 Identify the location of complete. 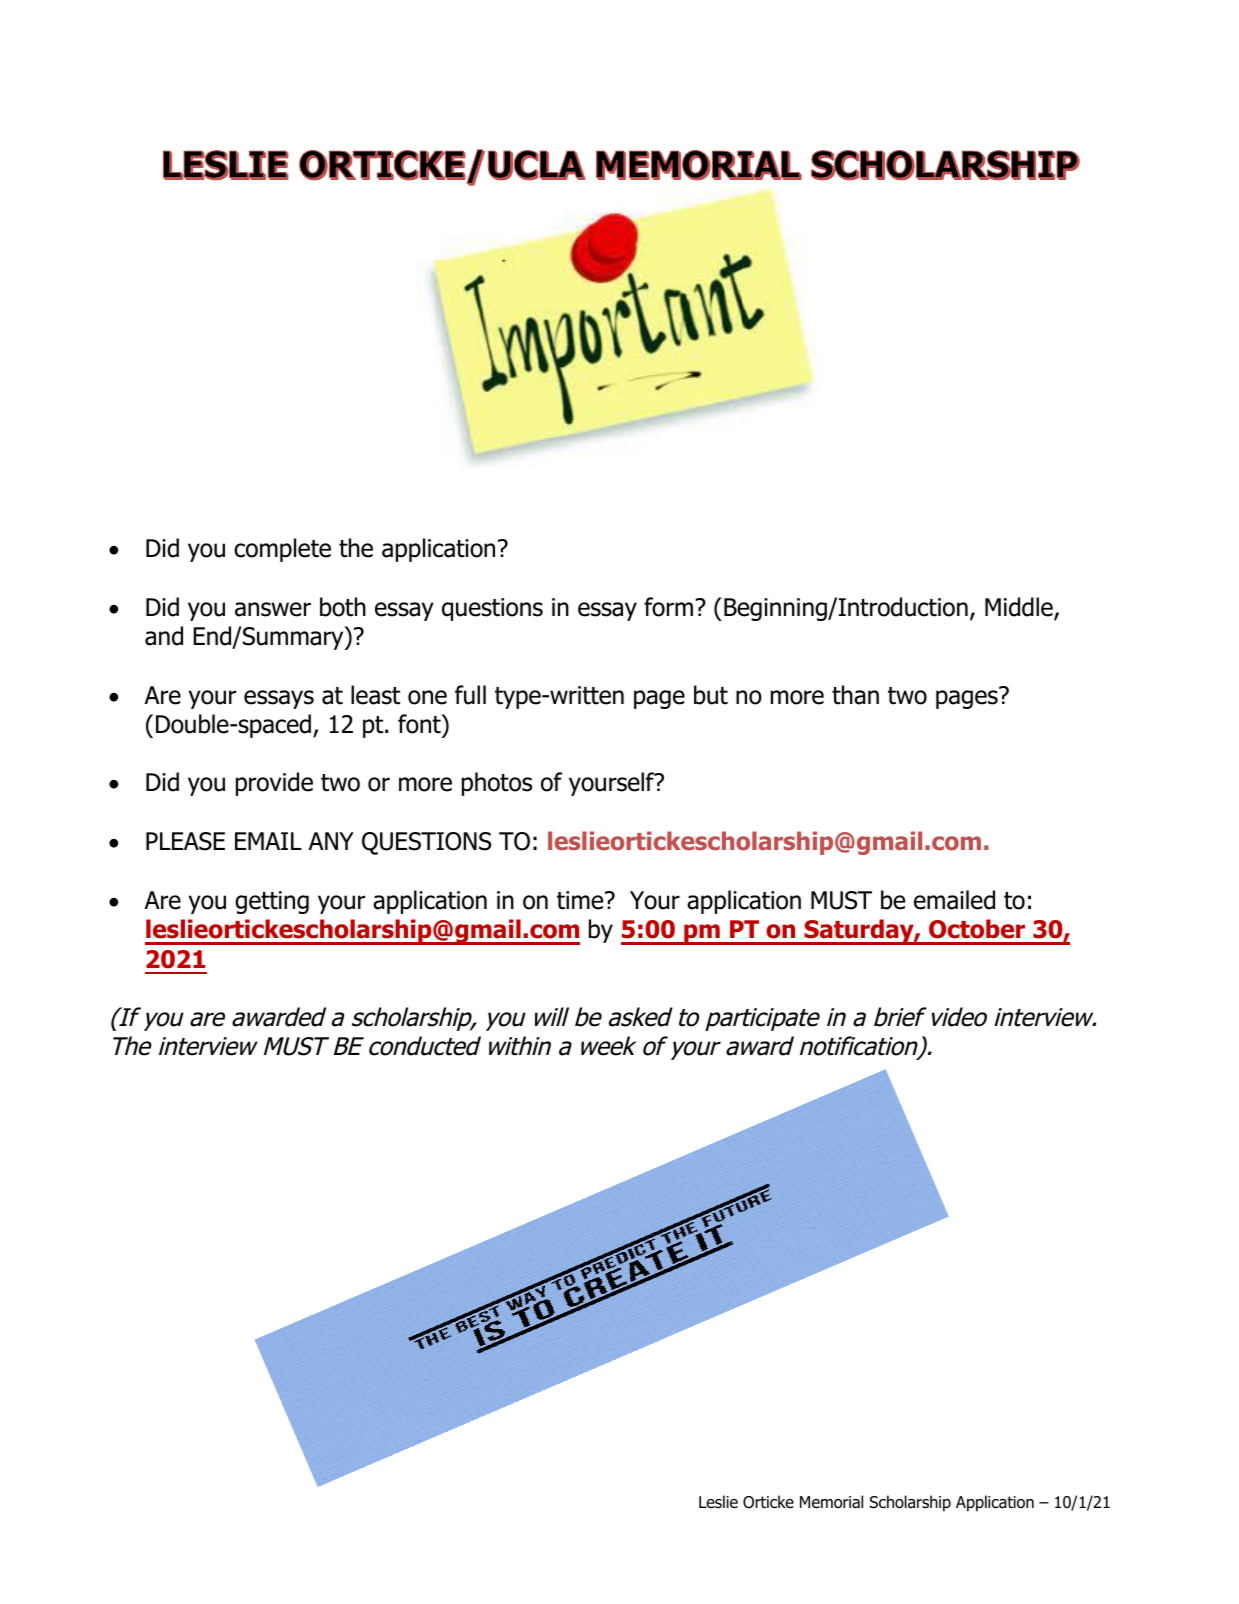
(282, 550).
